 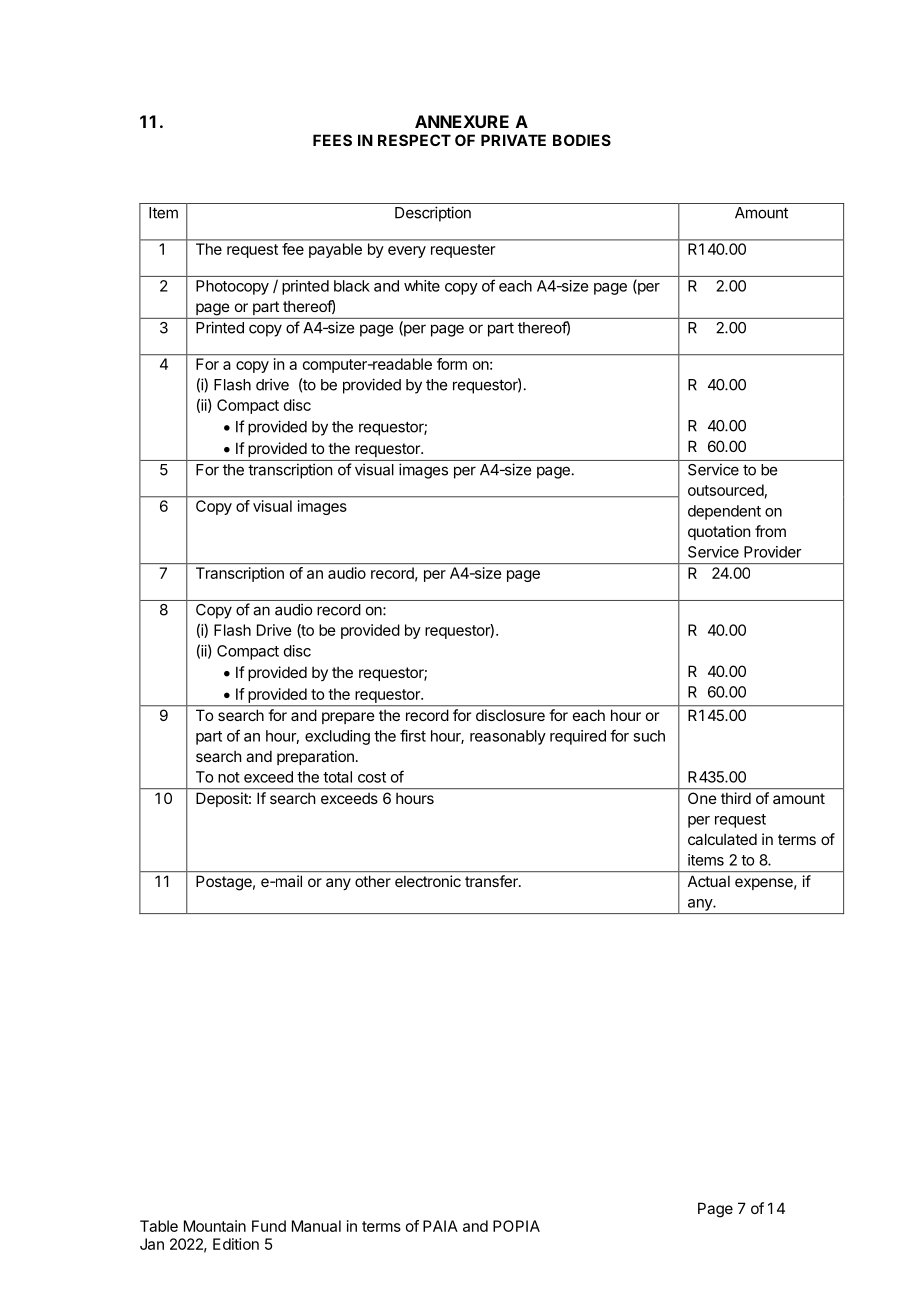 I want to click on PAIA, so click(x=440, y=1226).
